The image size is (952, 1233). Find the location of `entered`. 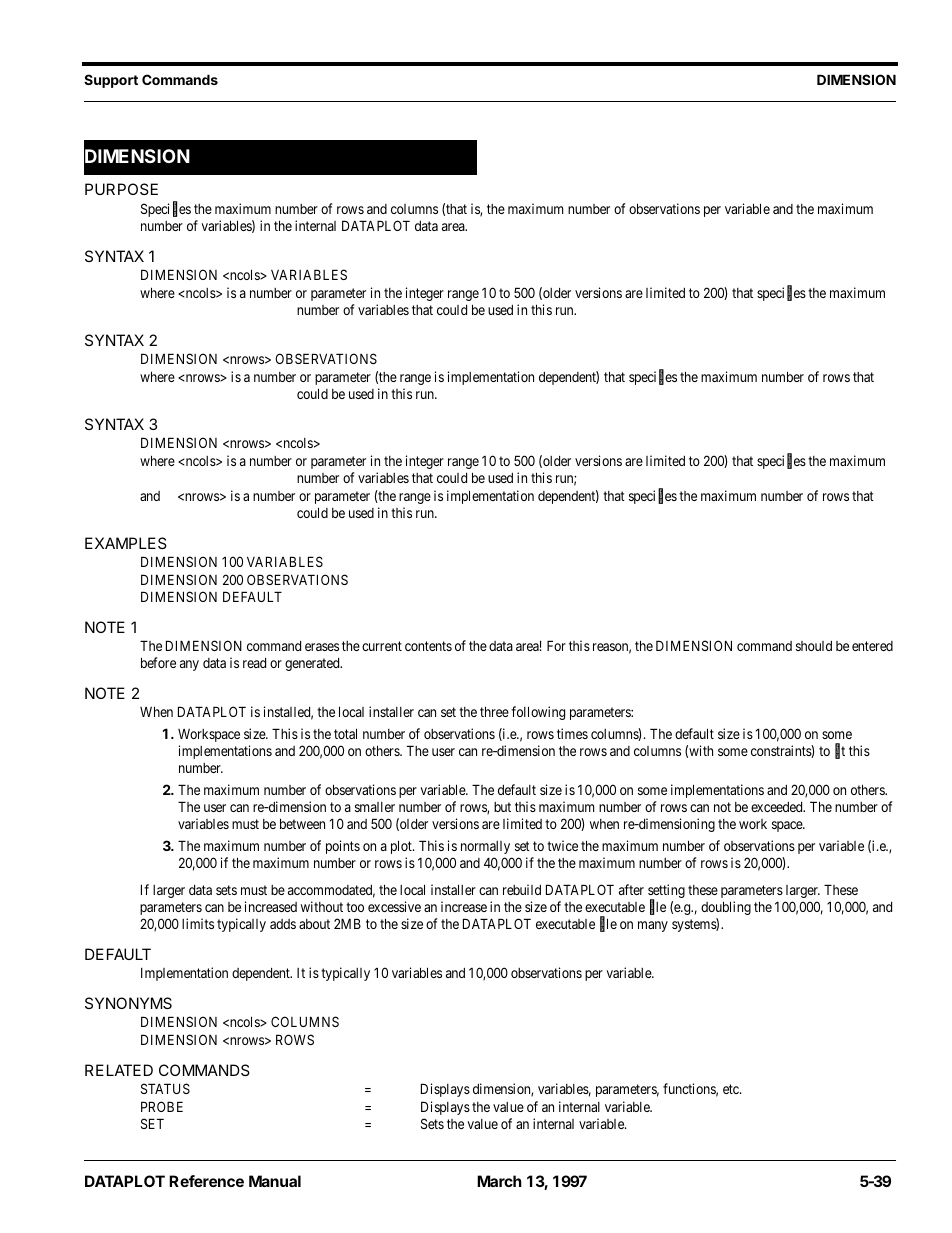

entered is located at coordinates (872, 646).
